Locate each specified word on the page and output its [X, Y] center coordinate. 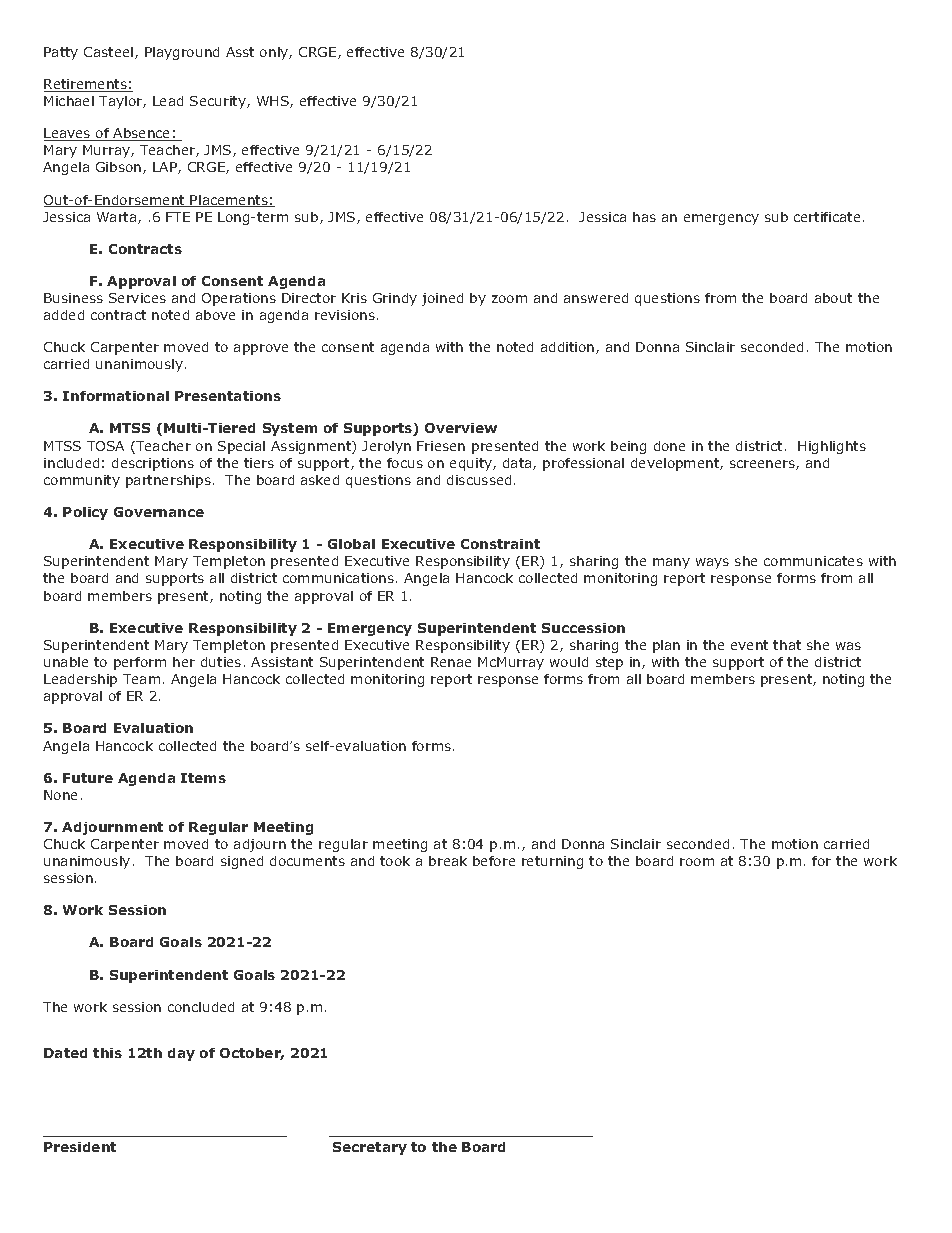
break [448, 861]
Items [203, 778]
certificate [827, 217]
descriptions [153, 464]
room [697, 862]
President [80, 1147]
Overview [461, 428]
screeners [763, 465]
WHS [274, 102]
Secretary [370, 1148]
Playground [182, 53]
